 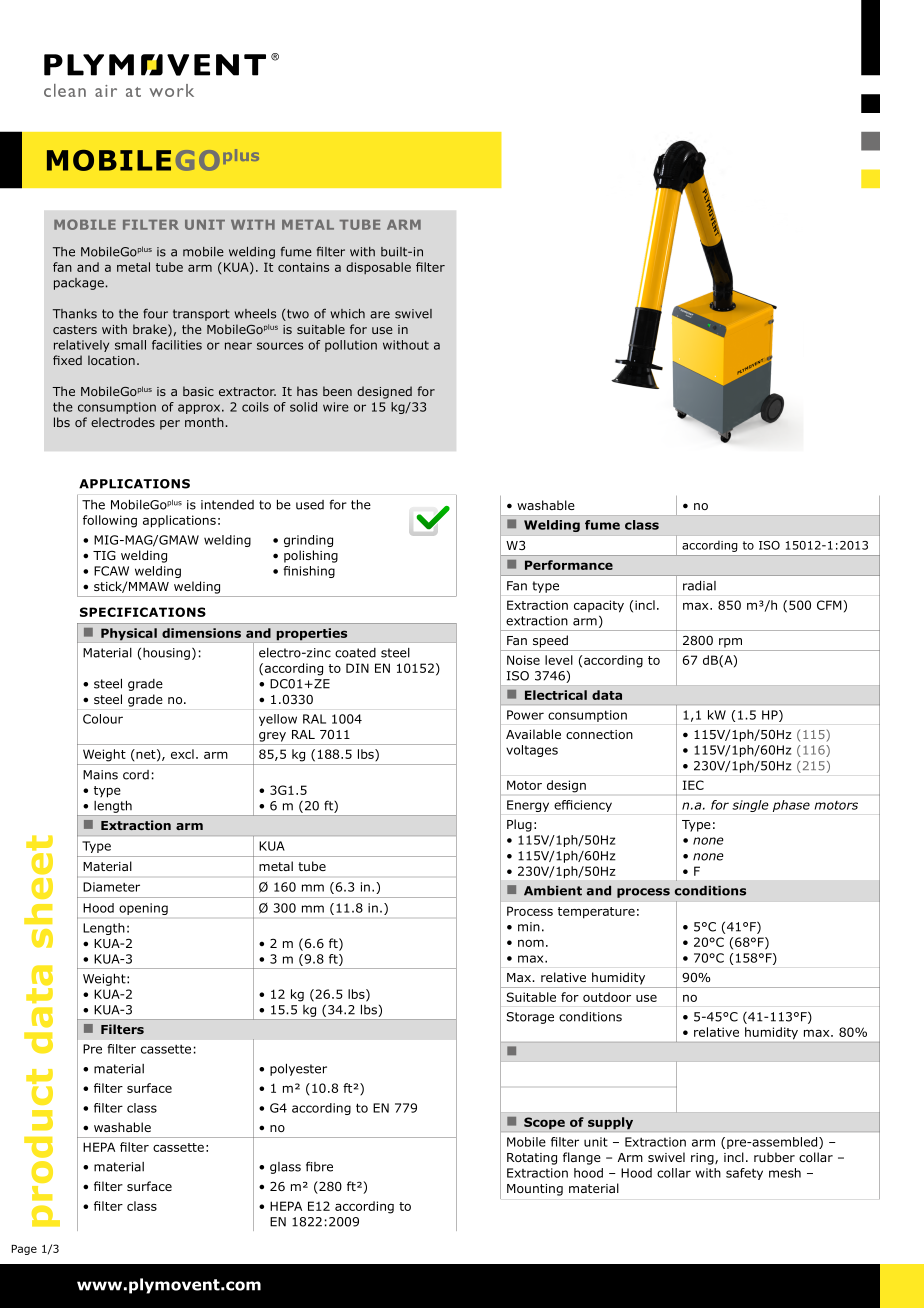 What do you see at coordinates (24, 1250) in the screenshot?
I see `Page` at bounding box center [24, 1250].
